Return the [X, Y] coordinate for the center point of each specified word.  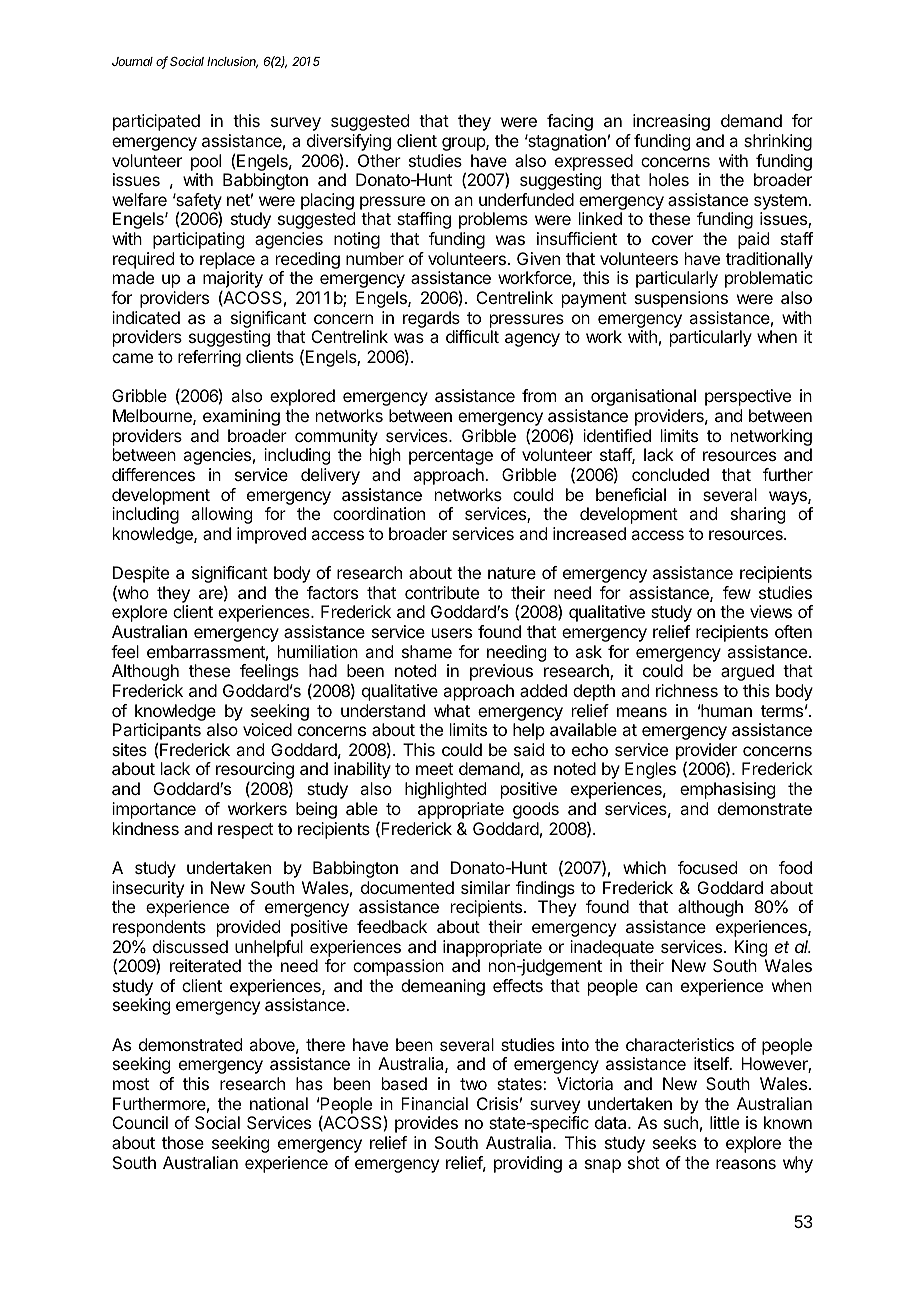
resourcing [255, 772]
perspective [748, 397]
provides [426, 1124]
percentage [451, 457]
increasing [671, 122]
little [724, 1122]
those [183, 1142]
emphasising [727, 790]
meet [434, 769]
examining [241, 417]
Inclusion [232, 62]
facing [570, 122]
